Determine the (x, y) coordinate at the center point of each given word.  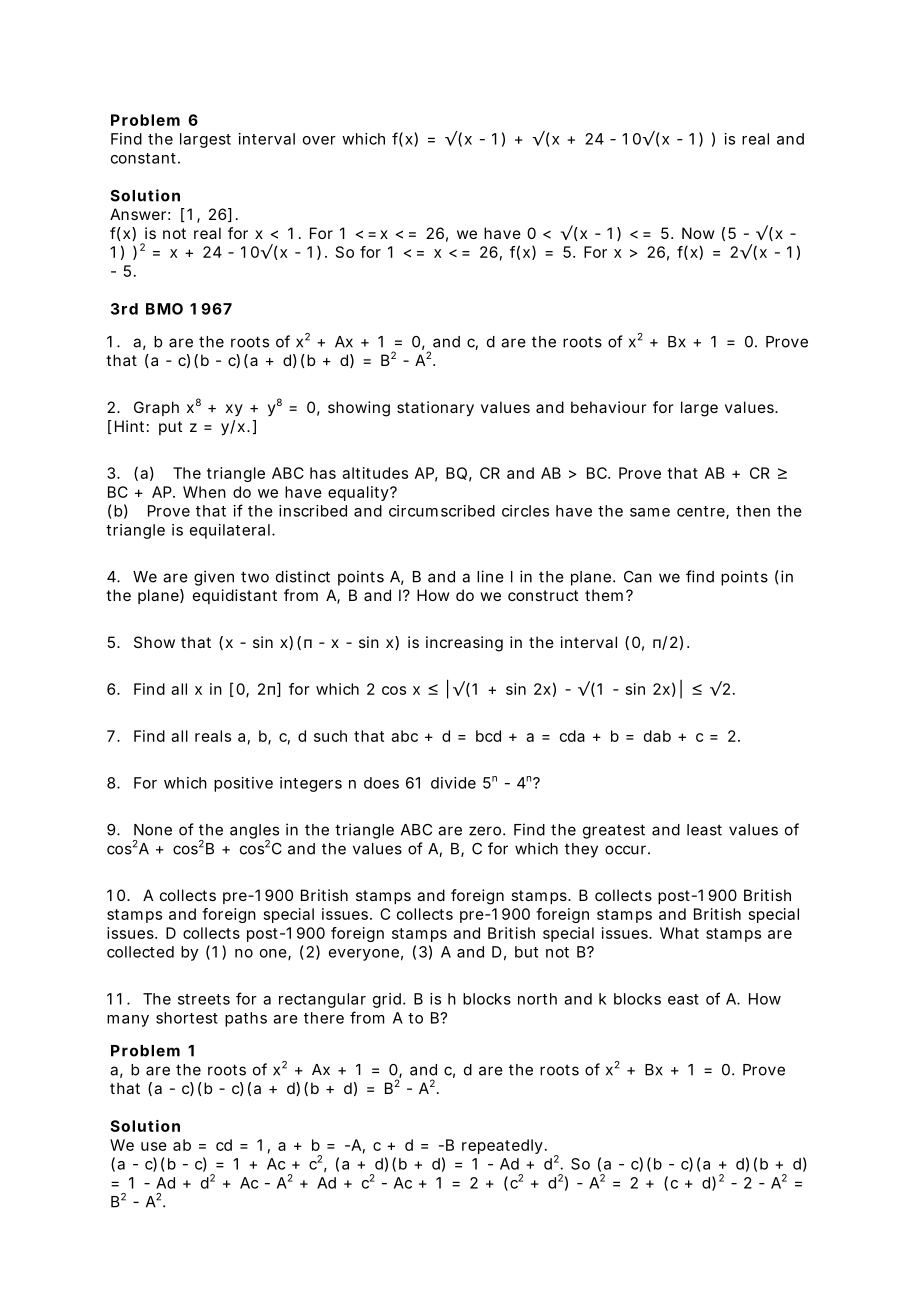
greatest (614, 831)
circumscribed (442, 511)
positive (243, 784)
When (204, 492)
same (650, 512)
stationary (435, 409)
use (154, 1146)
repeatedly (504, 1146)
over (319, 140)
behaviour (609, 407)
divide (453, 783)
